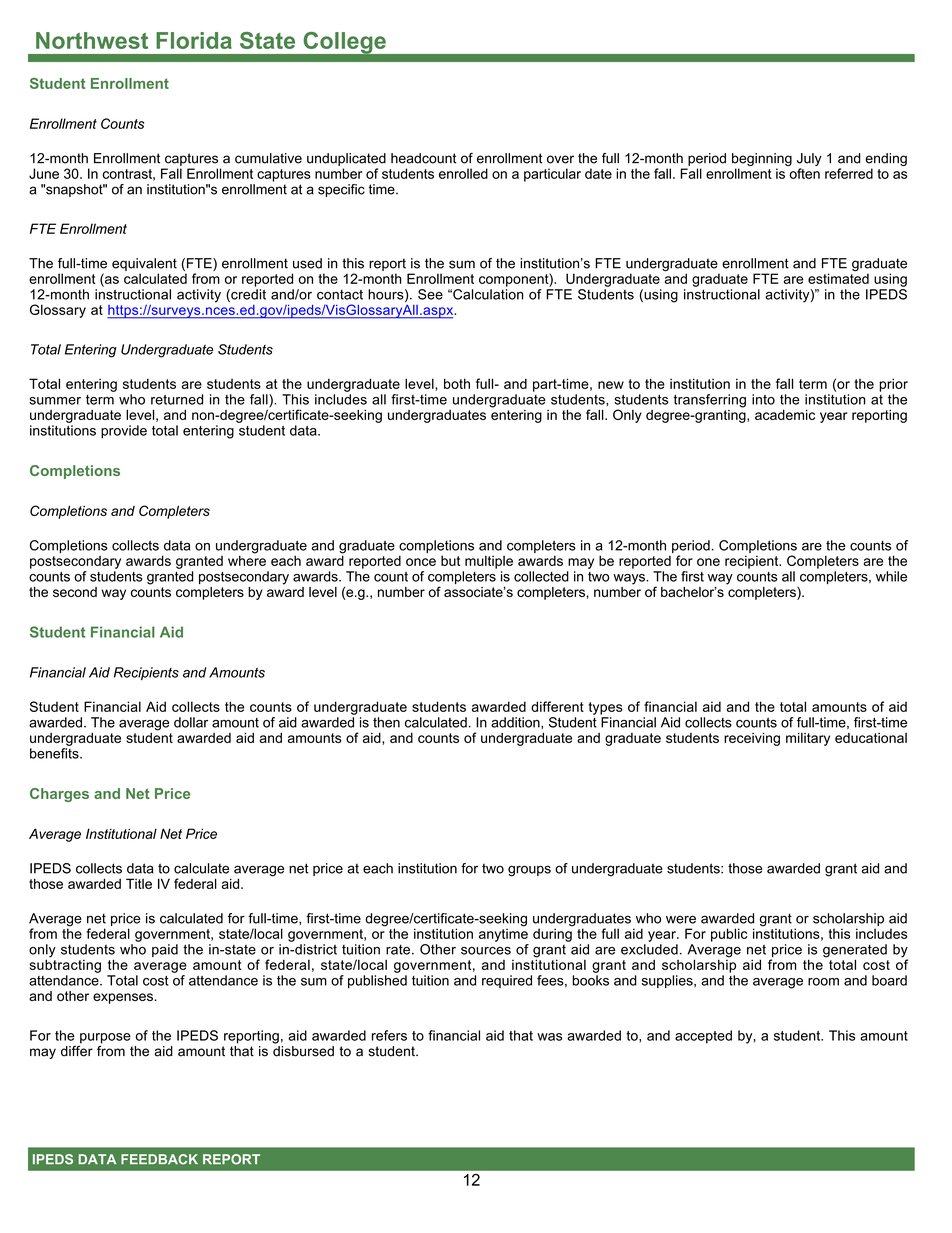 The image size is (952, 1233). Describe the element at coordinates (763, 399) in the screenshot. I see `into` at that location.
